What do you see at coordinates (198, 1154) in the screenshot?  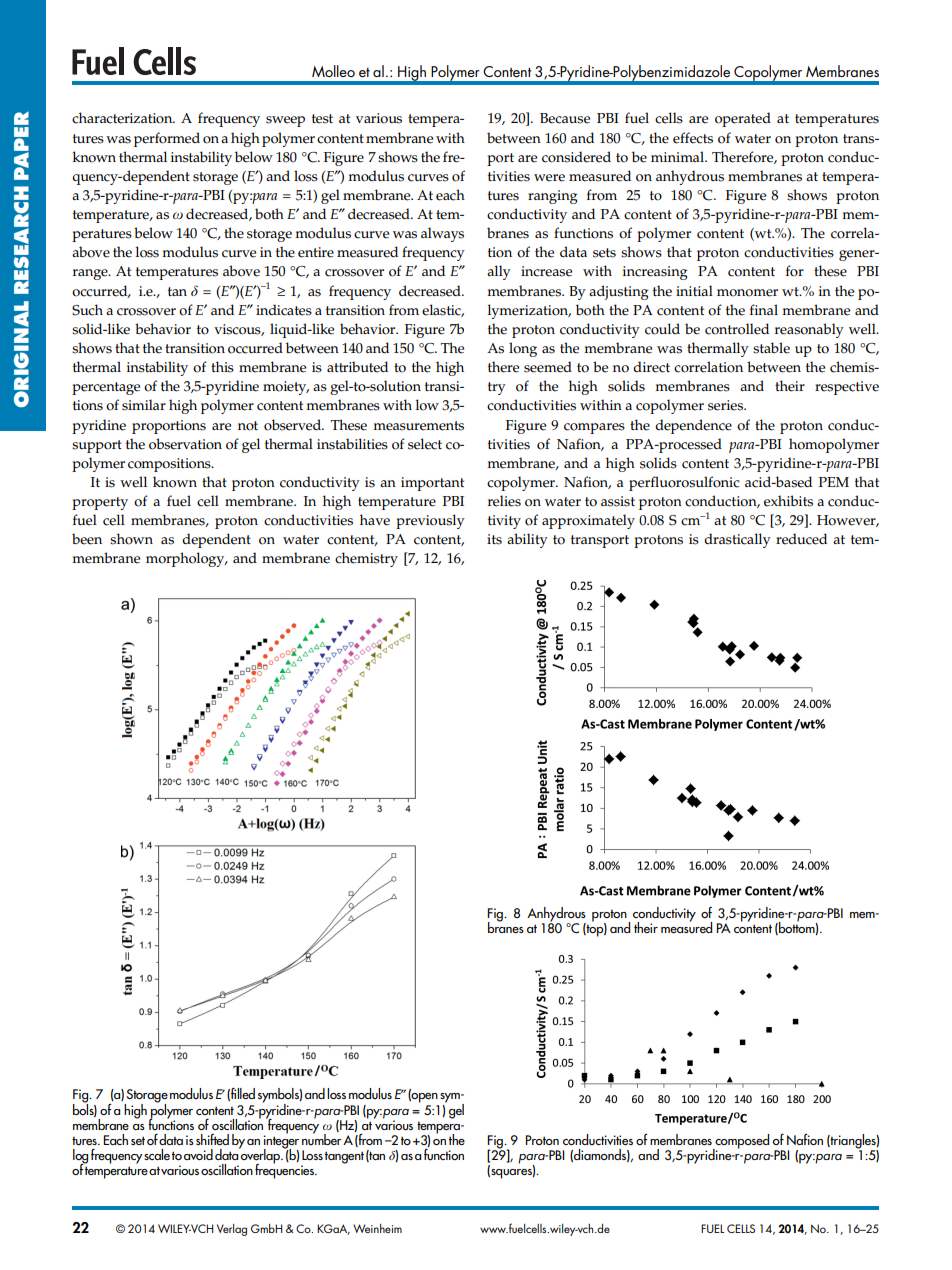 I see `avoid` at bounding box center [198, 1154].
